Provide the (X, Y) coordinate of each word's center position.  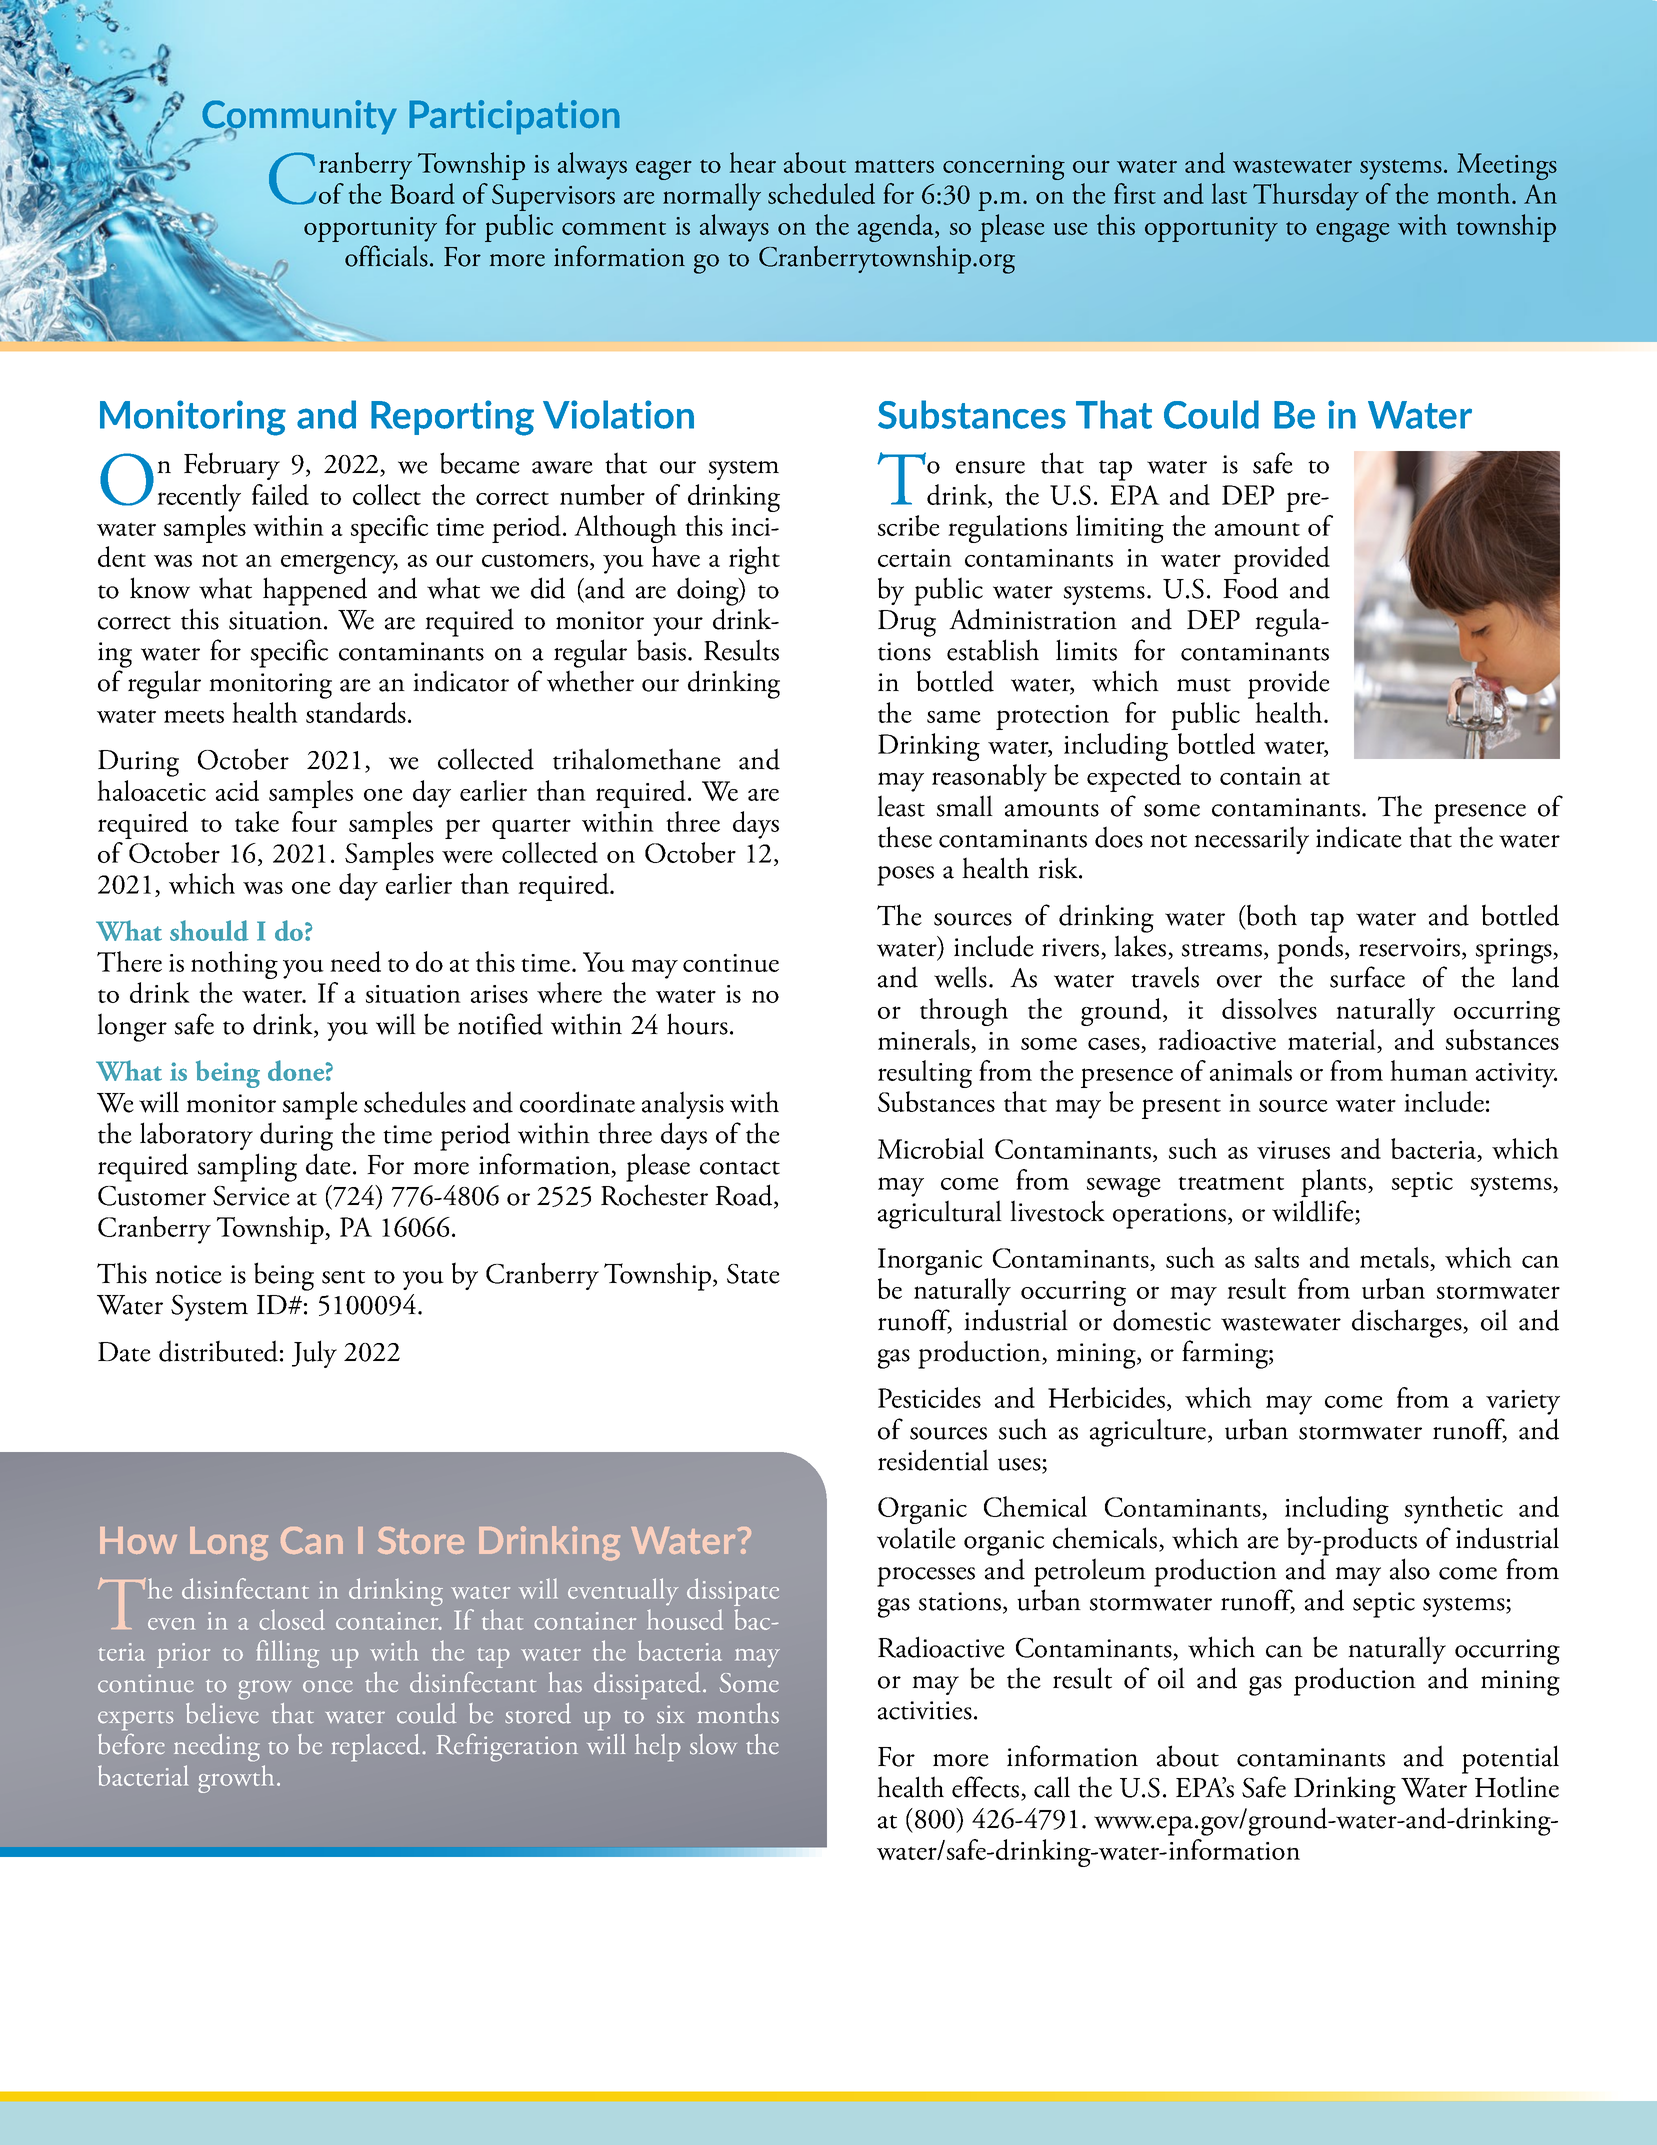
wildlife (1314, 1212)
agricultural (940, 1214)
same (954, 716)
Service (251, 1196)
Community (299, 118)
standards (356, 712)
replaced (377, 1748)
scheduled (821, 193)
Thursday (1306, 197)
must (1204, 685)
